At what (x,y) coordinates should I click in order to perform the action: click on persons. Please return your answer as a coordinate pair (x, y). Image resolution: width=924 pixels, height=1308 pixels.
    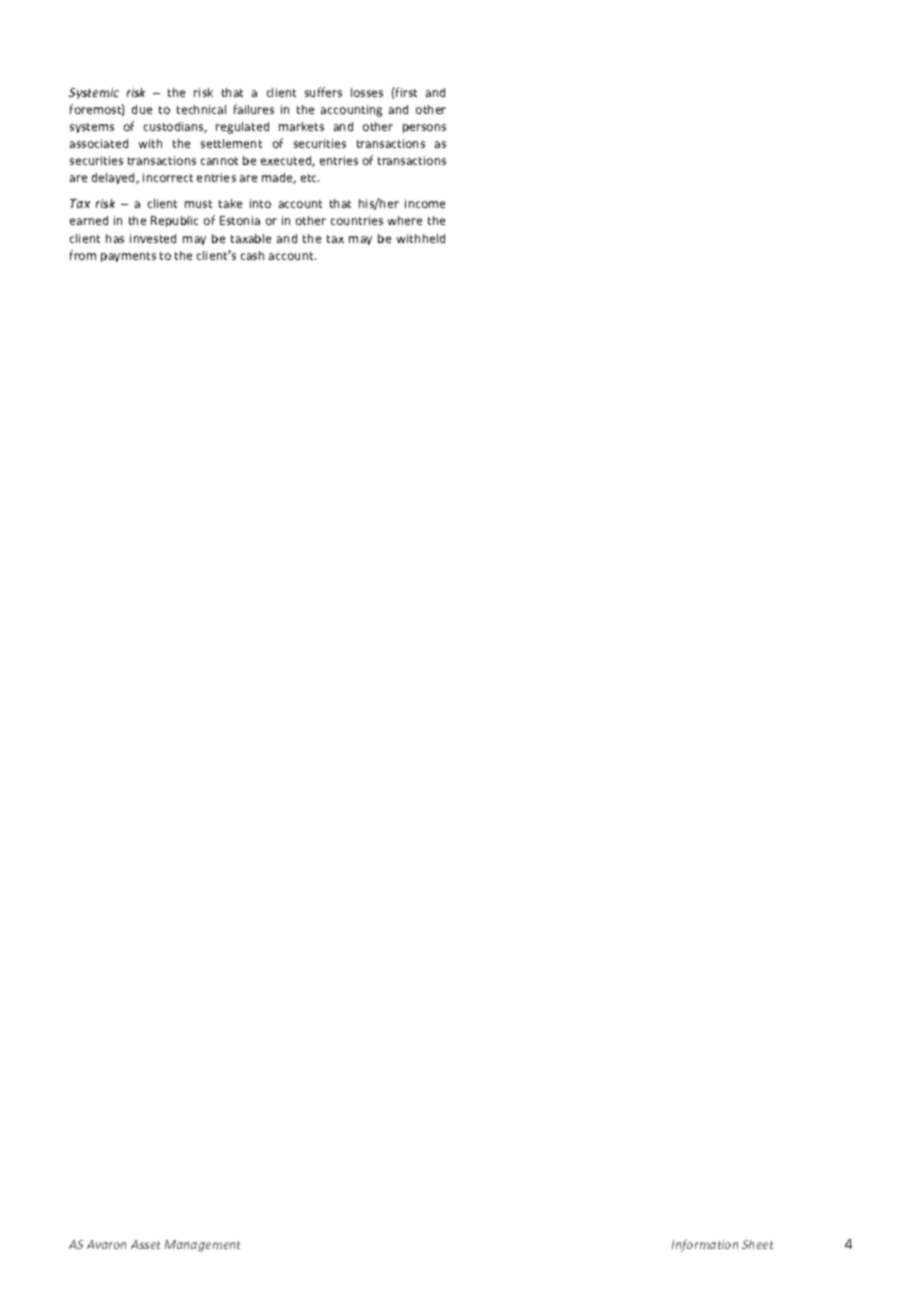
    Looking at the image, I should click on (424, 128).
